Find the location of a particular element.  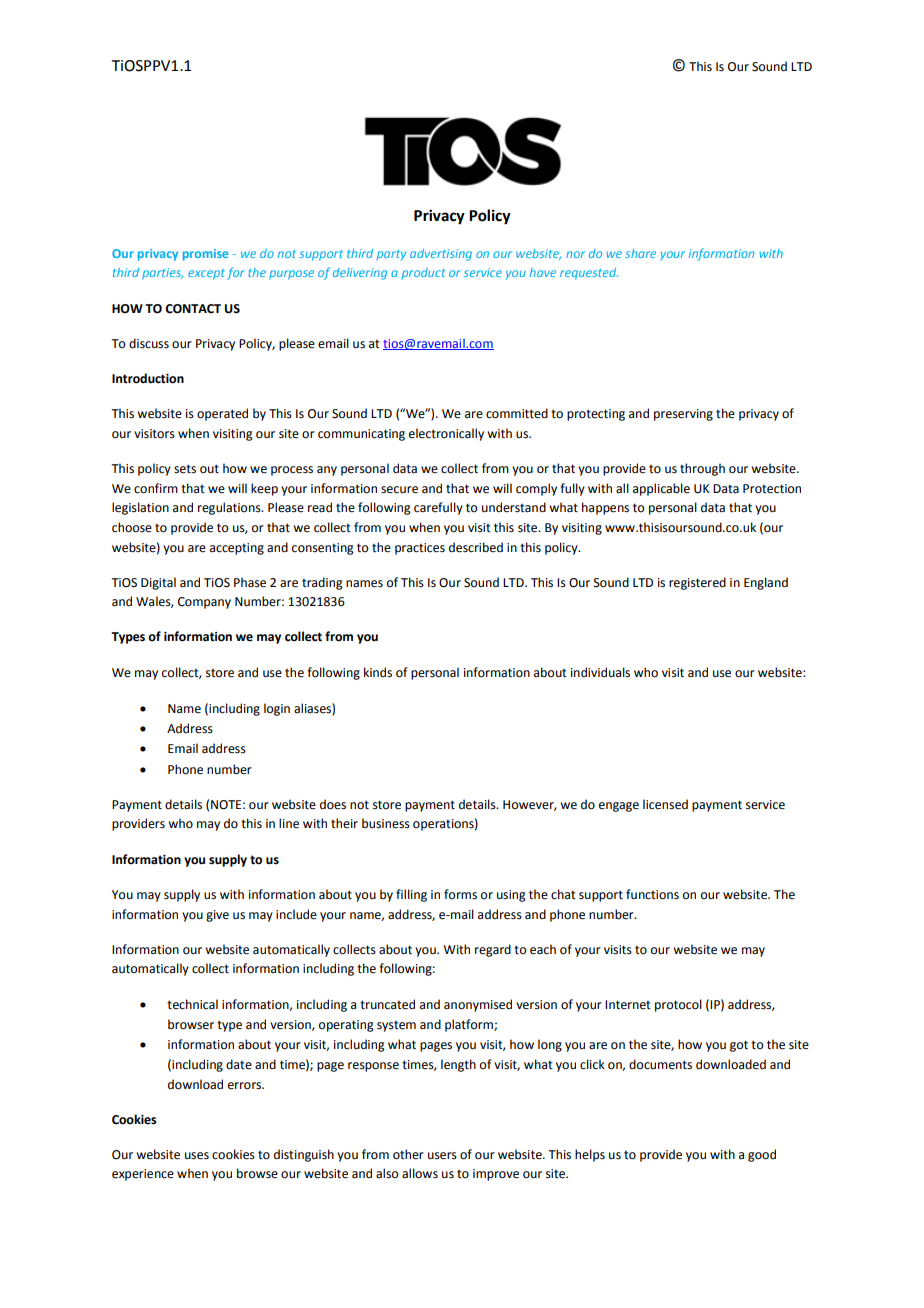

business is located at coordinates (386, 823).
